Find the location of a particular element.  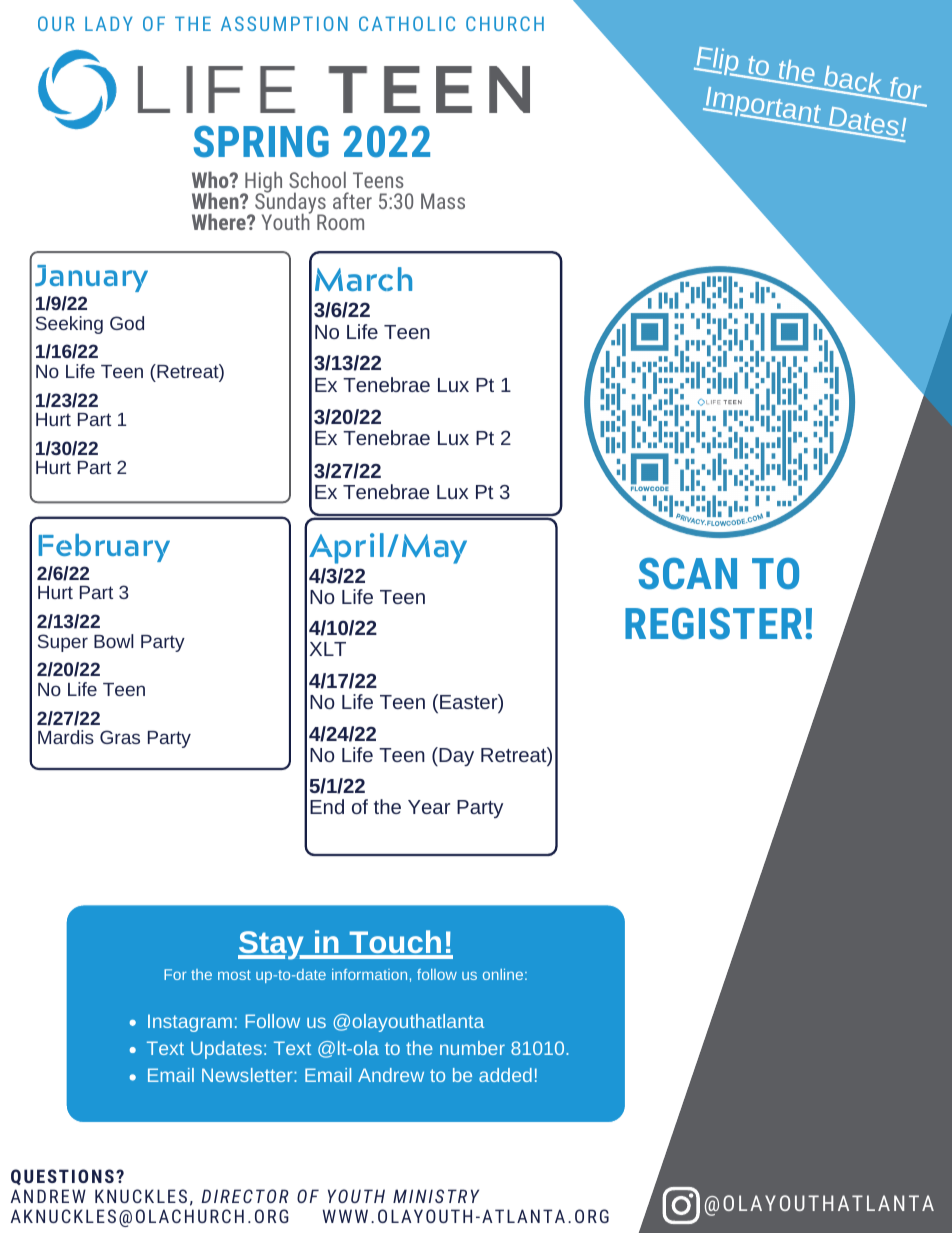

Mass is located at coordinates (443, 201).
